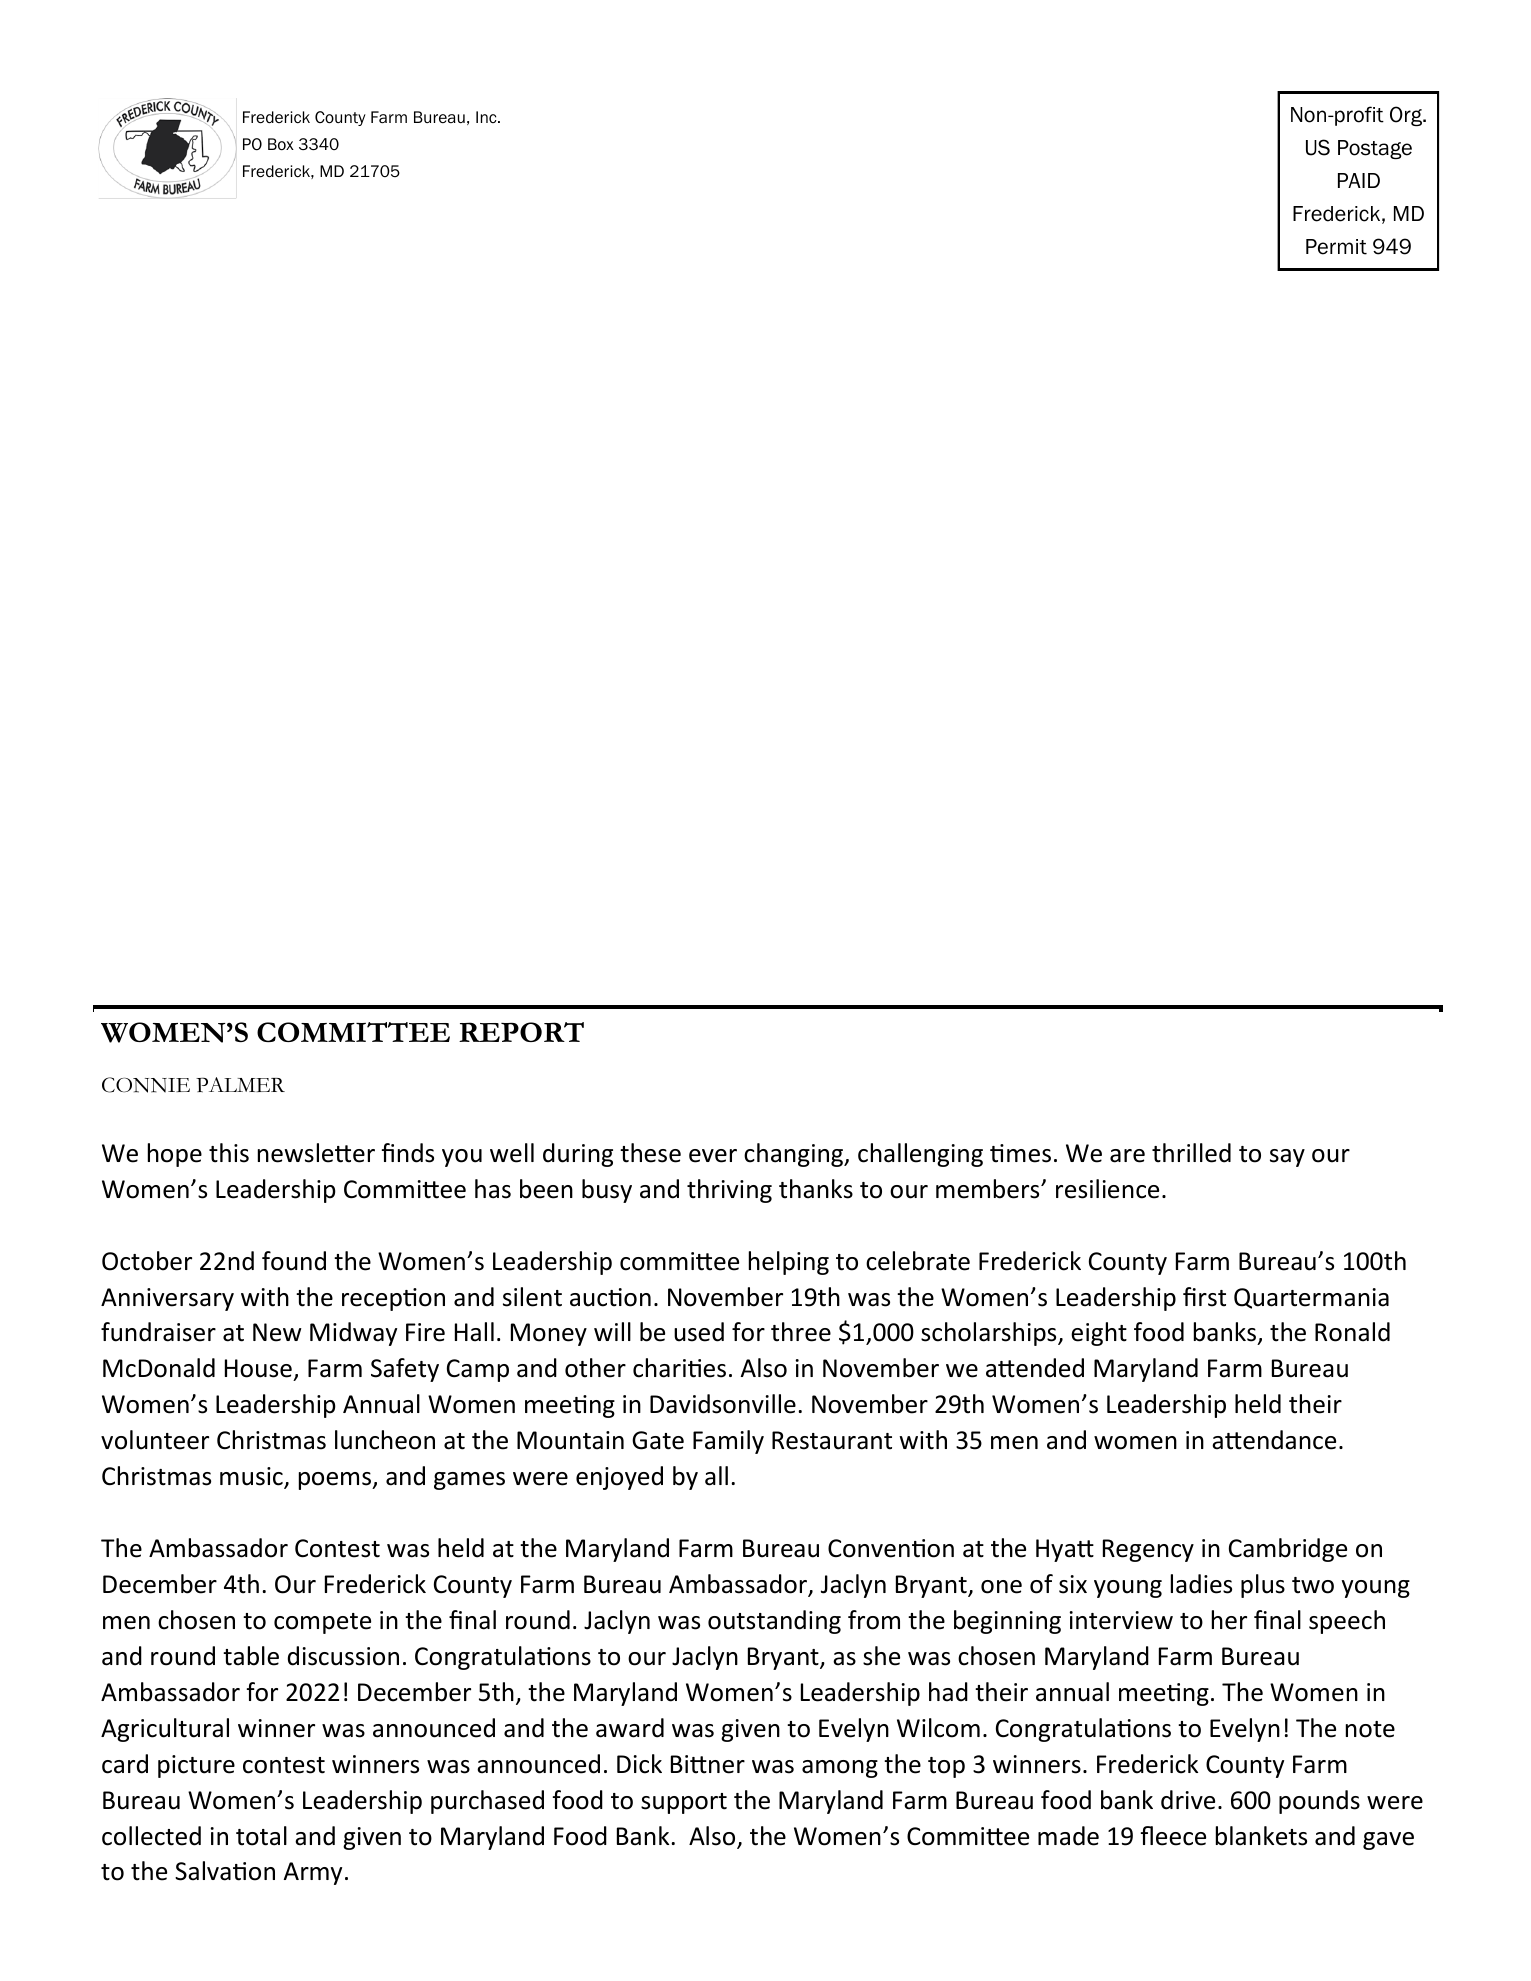 This document has height=1981, width=1531. Describe the element at coordinates (1204, 1297) in the document. I see `first` at that location.
